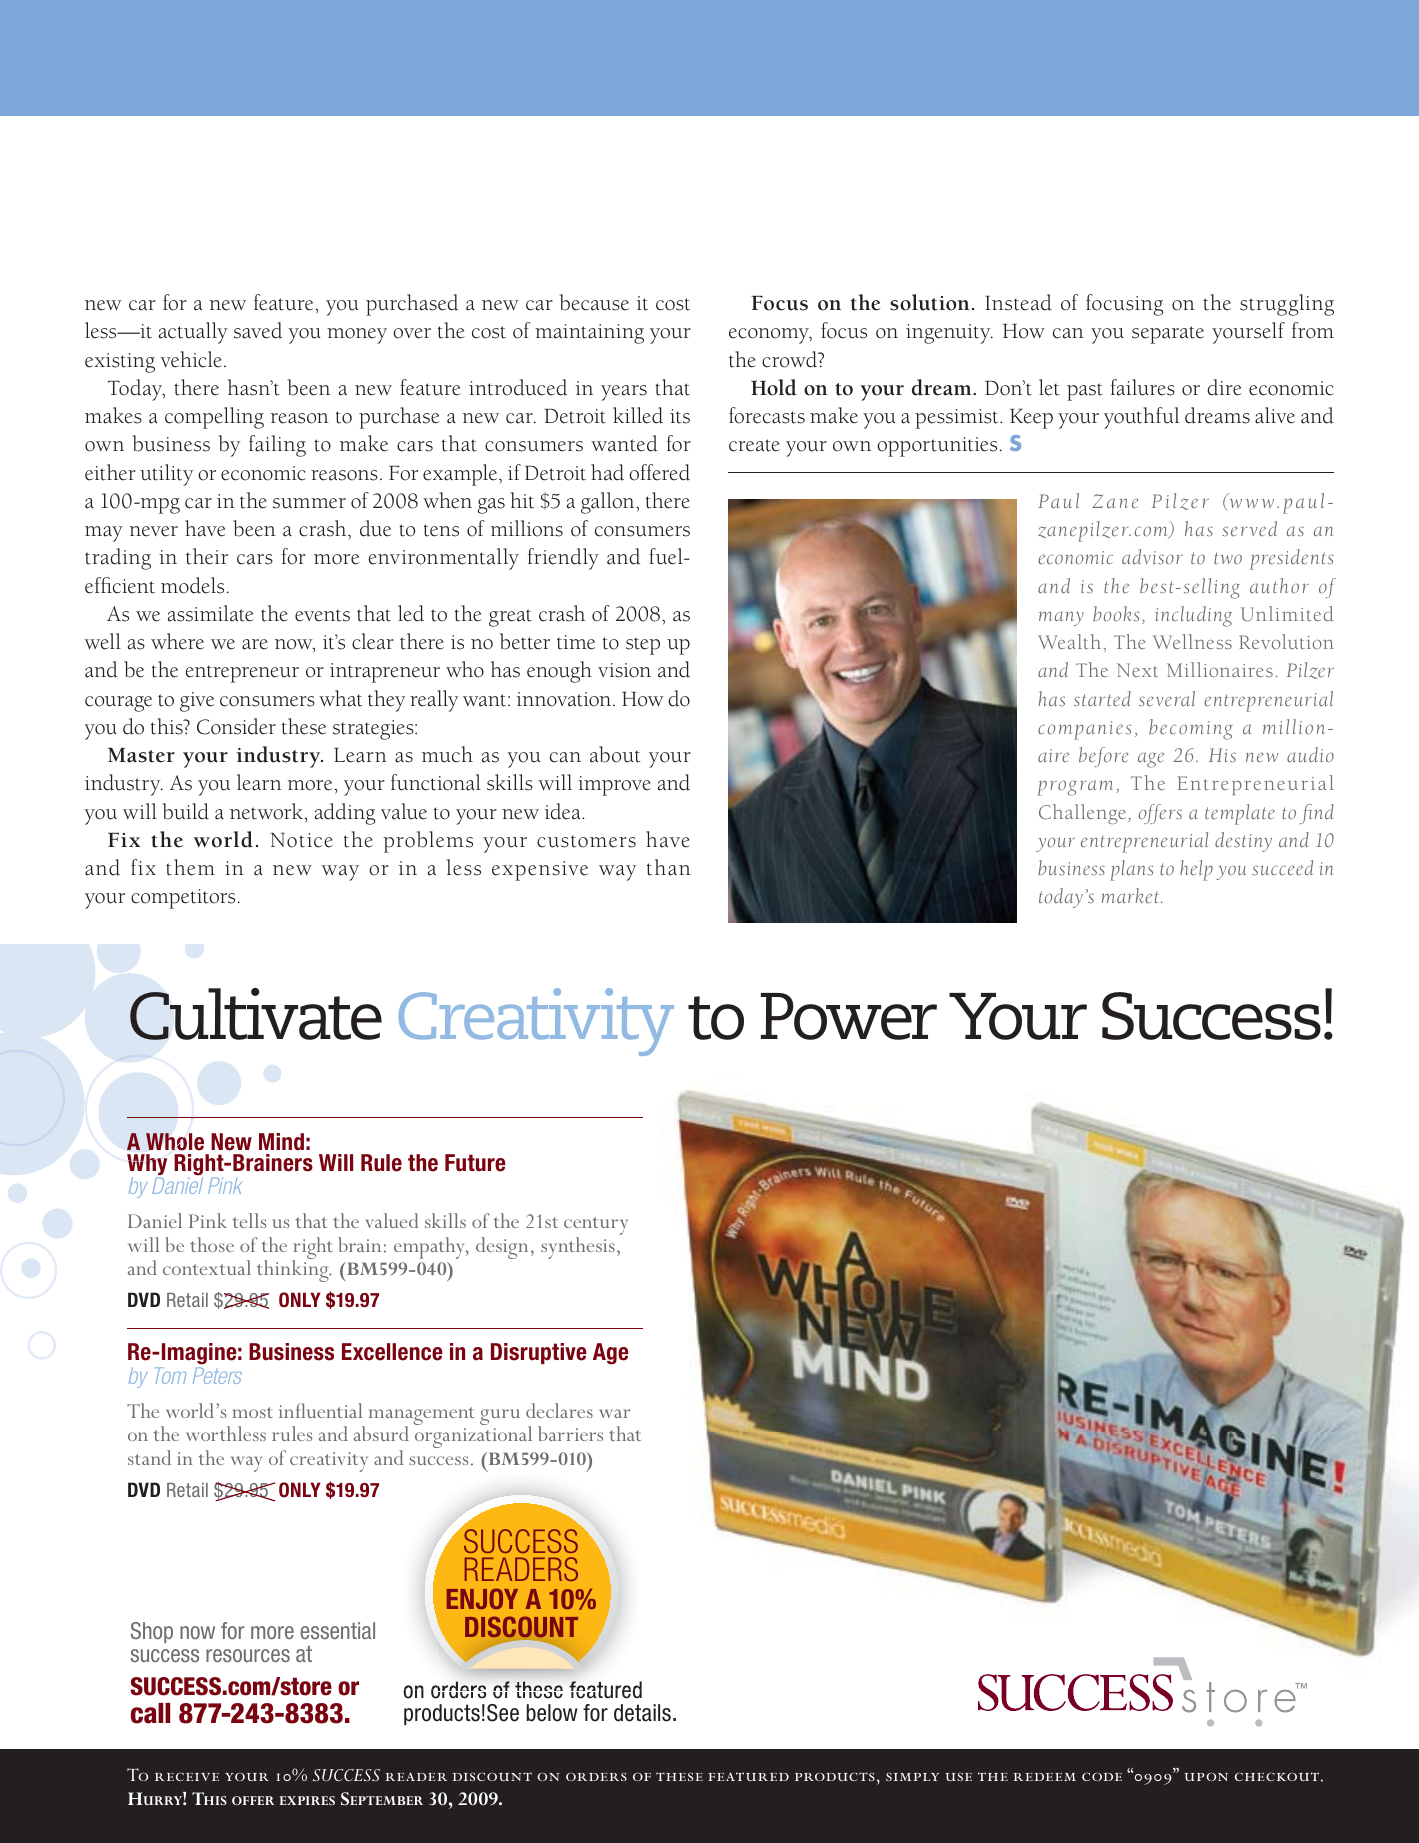 The width and height of the screenshot is (1419, 1843). Describe the element at coordinates (187, 1776) in the screenshot. I see `receive` at that location.
